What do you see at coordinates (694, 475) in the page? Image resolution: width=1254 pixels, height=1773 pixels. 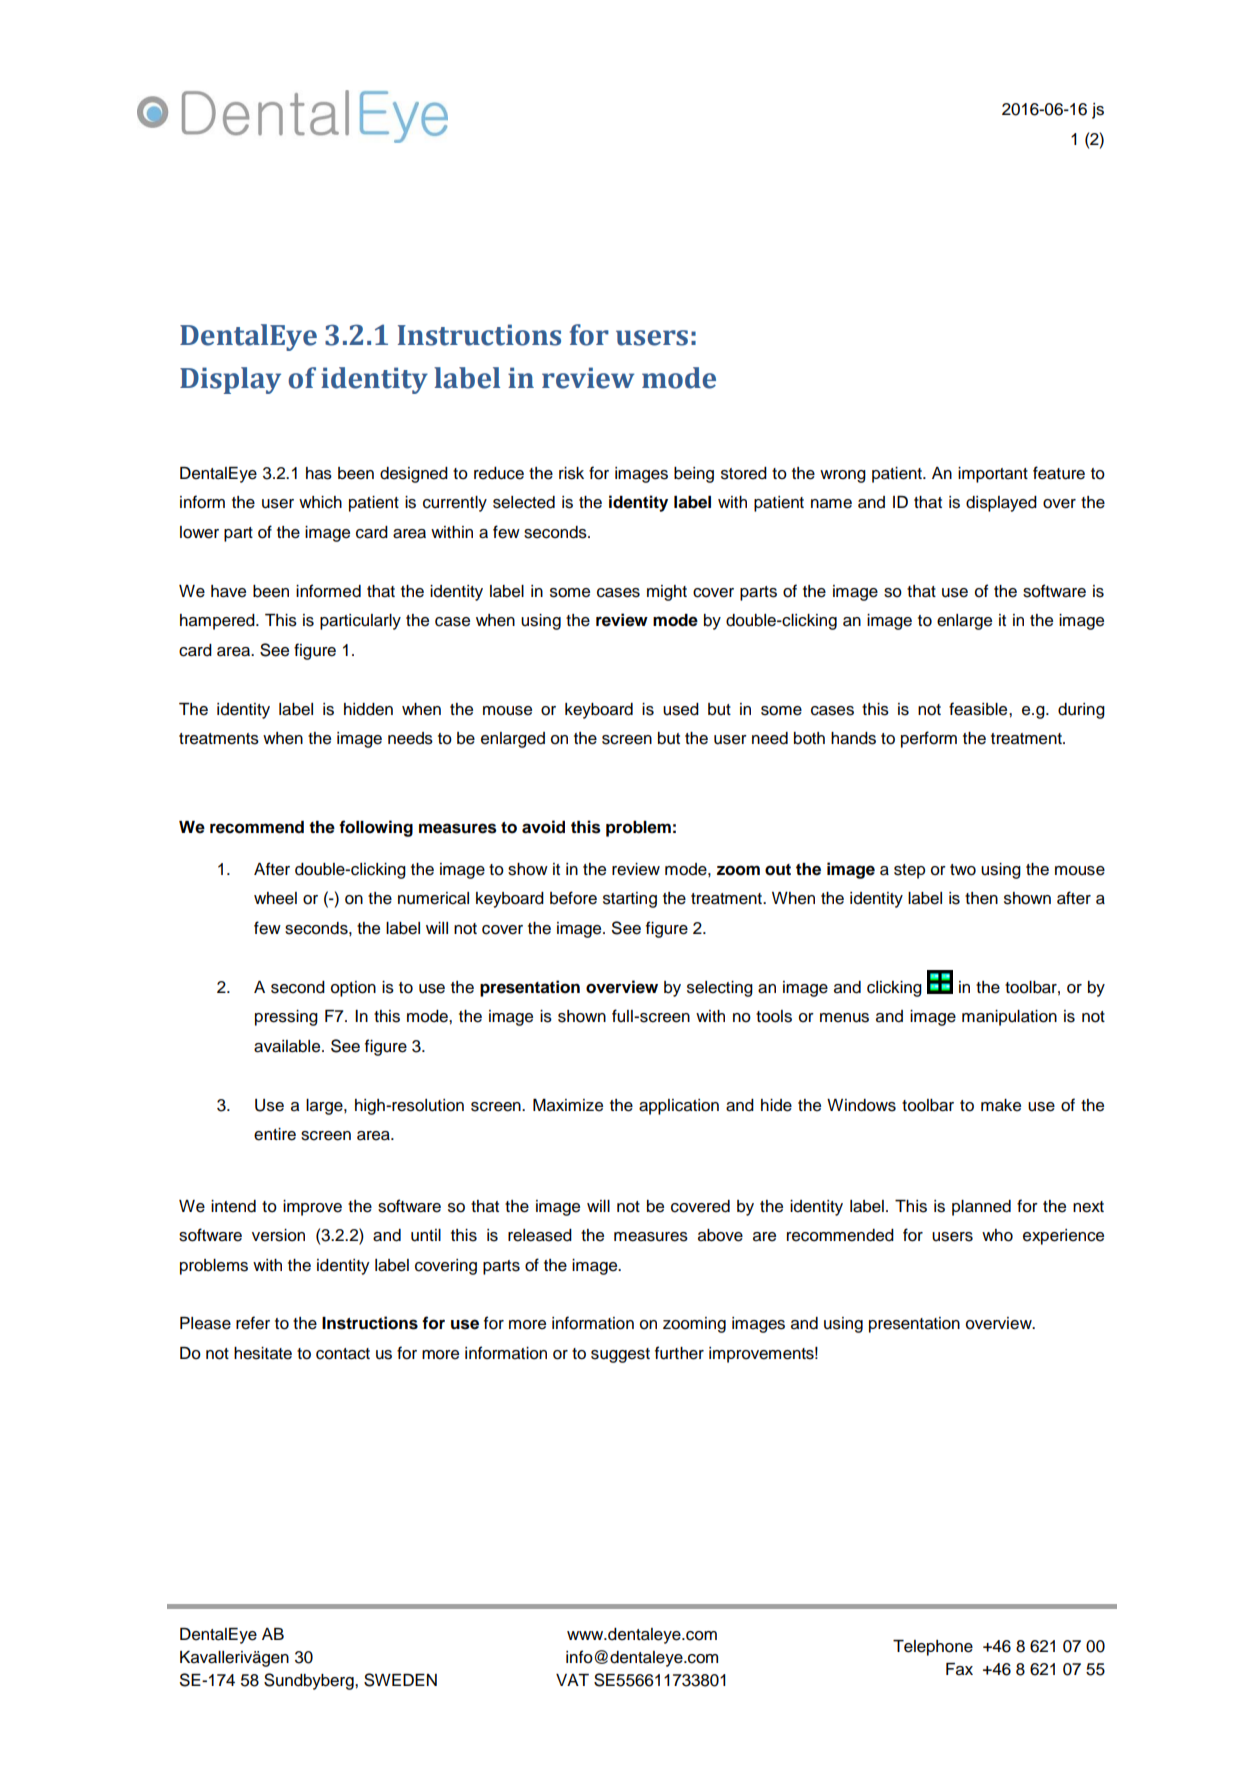 I see `being` at bounding box center [694, 475].
